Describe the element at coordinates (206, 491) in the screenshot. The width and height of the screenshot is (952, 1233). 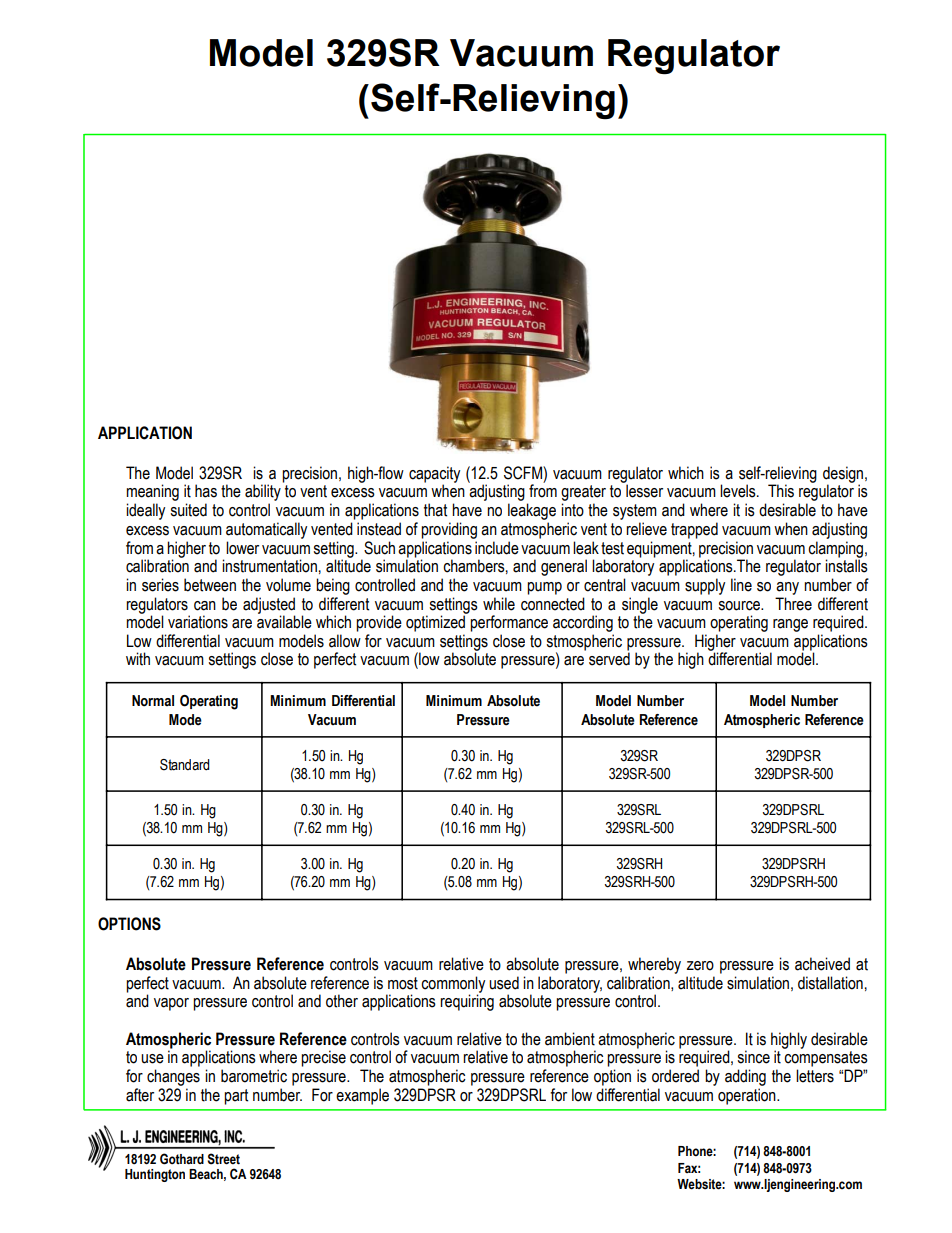
I see `has` at that location.
